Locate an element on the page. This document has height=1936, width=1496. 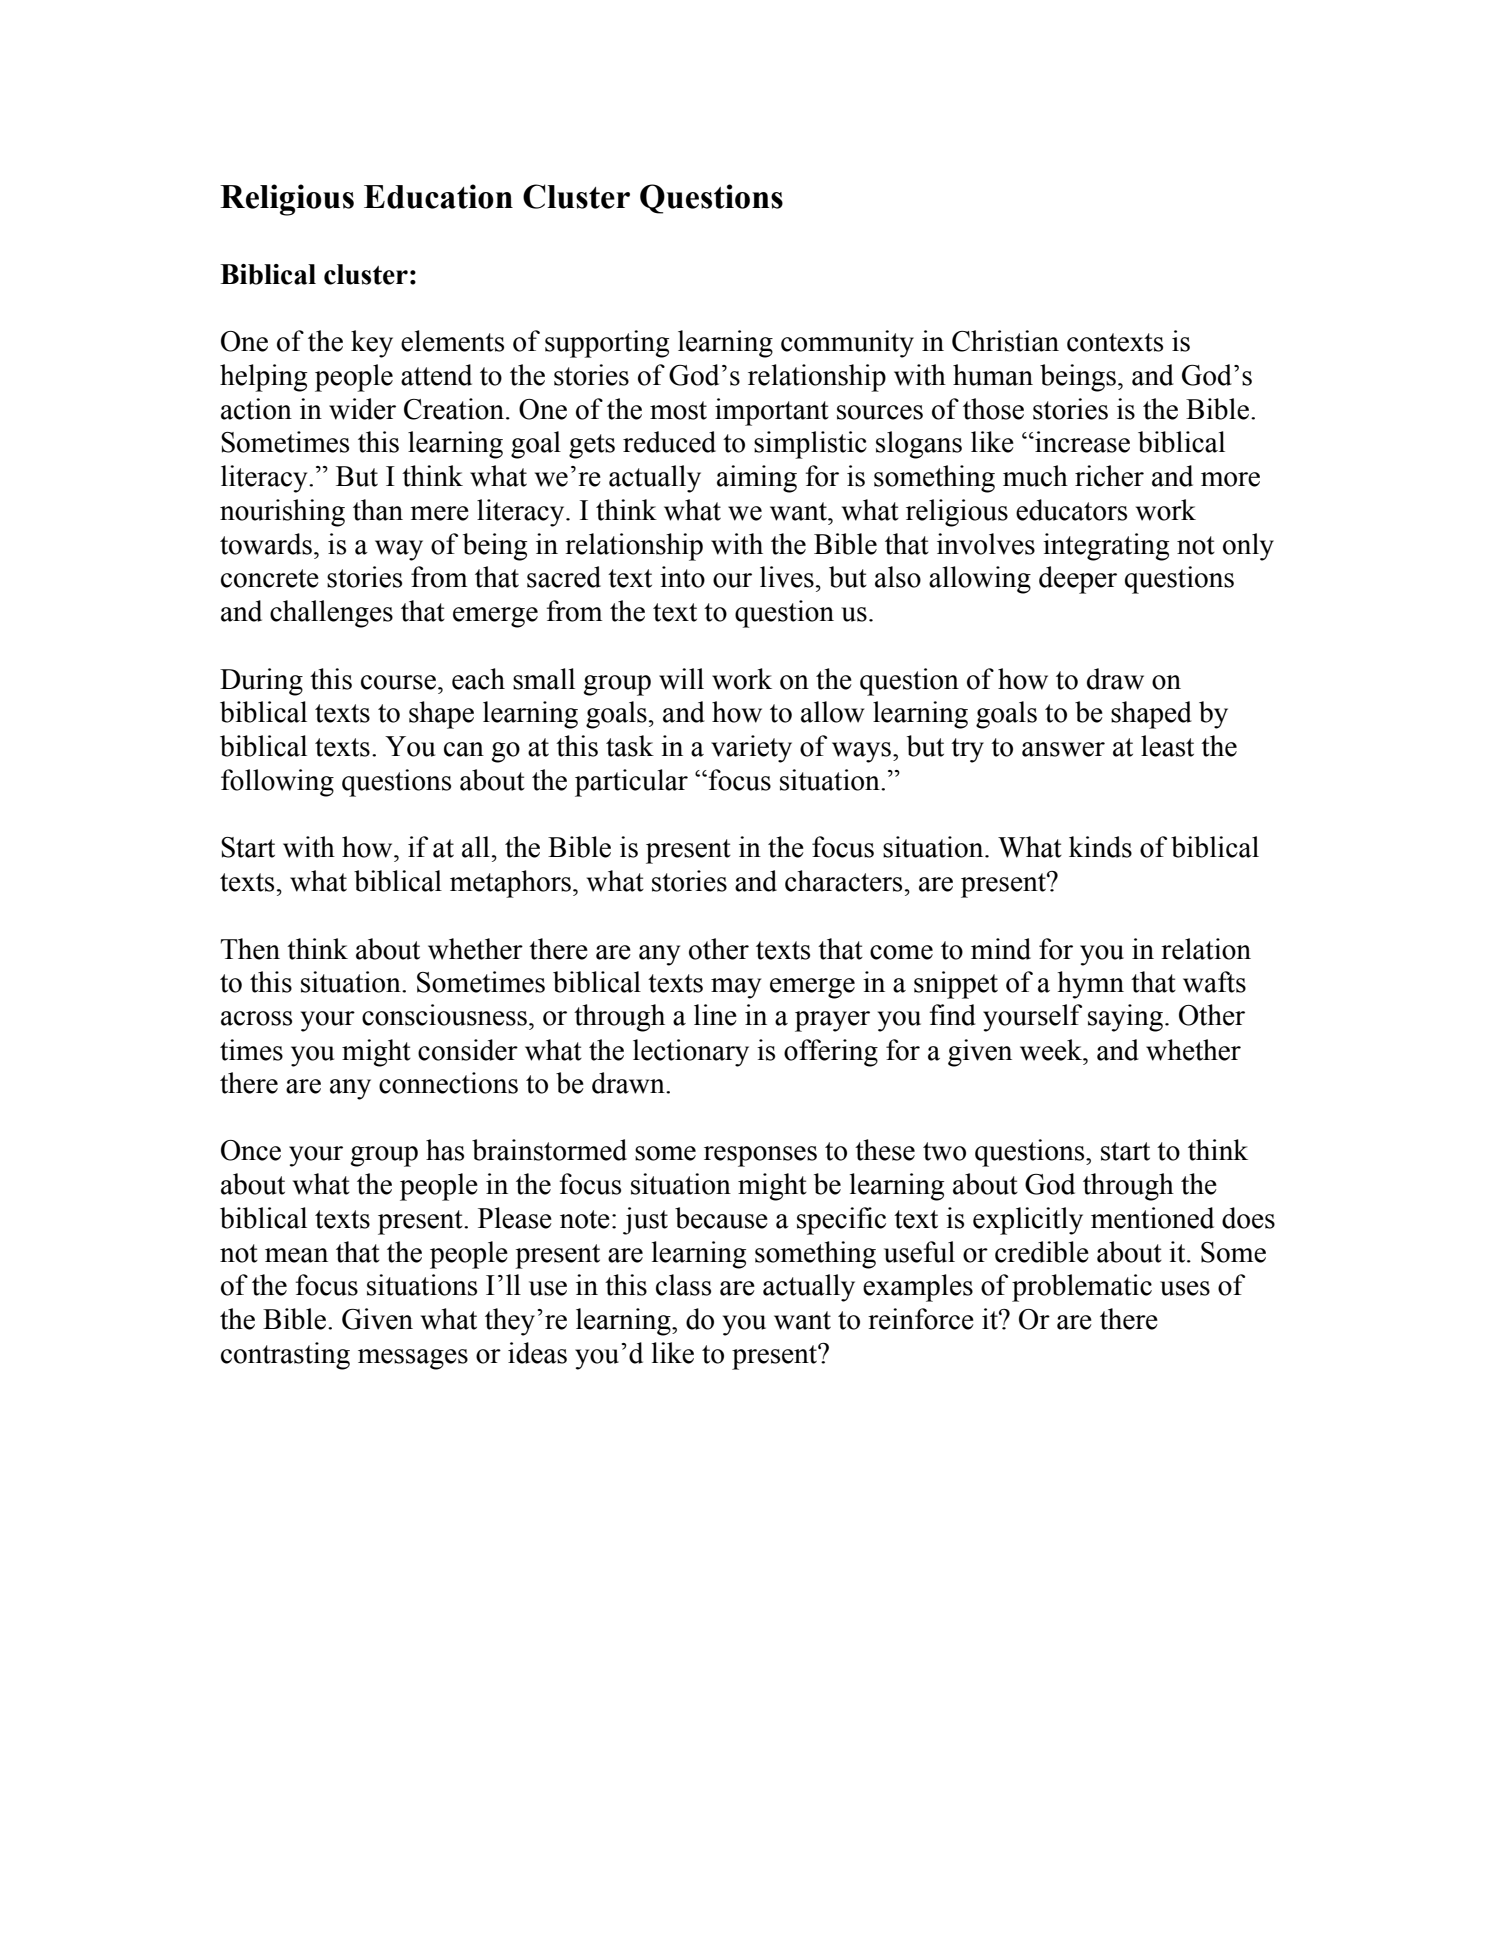
messages is located at coordinates (413, 1359).
